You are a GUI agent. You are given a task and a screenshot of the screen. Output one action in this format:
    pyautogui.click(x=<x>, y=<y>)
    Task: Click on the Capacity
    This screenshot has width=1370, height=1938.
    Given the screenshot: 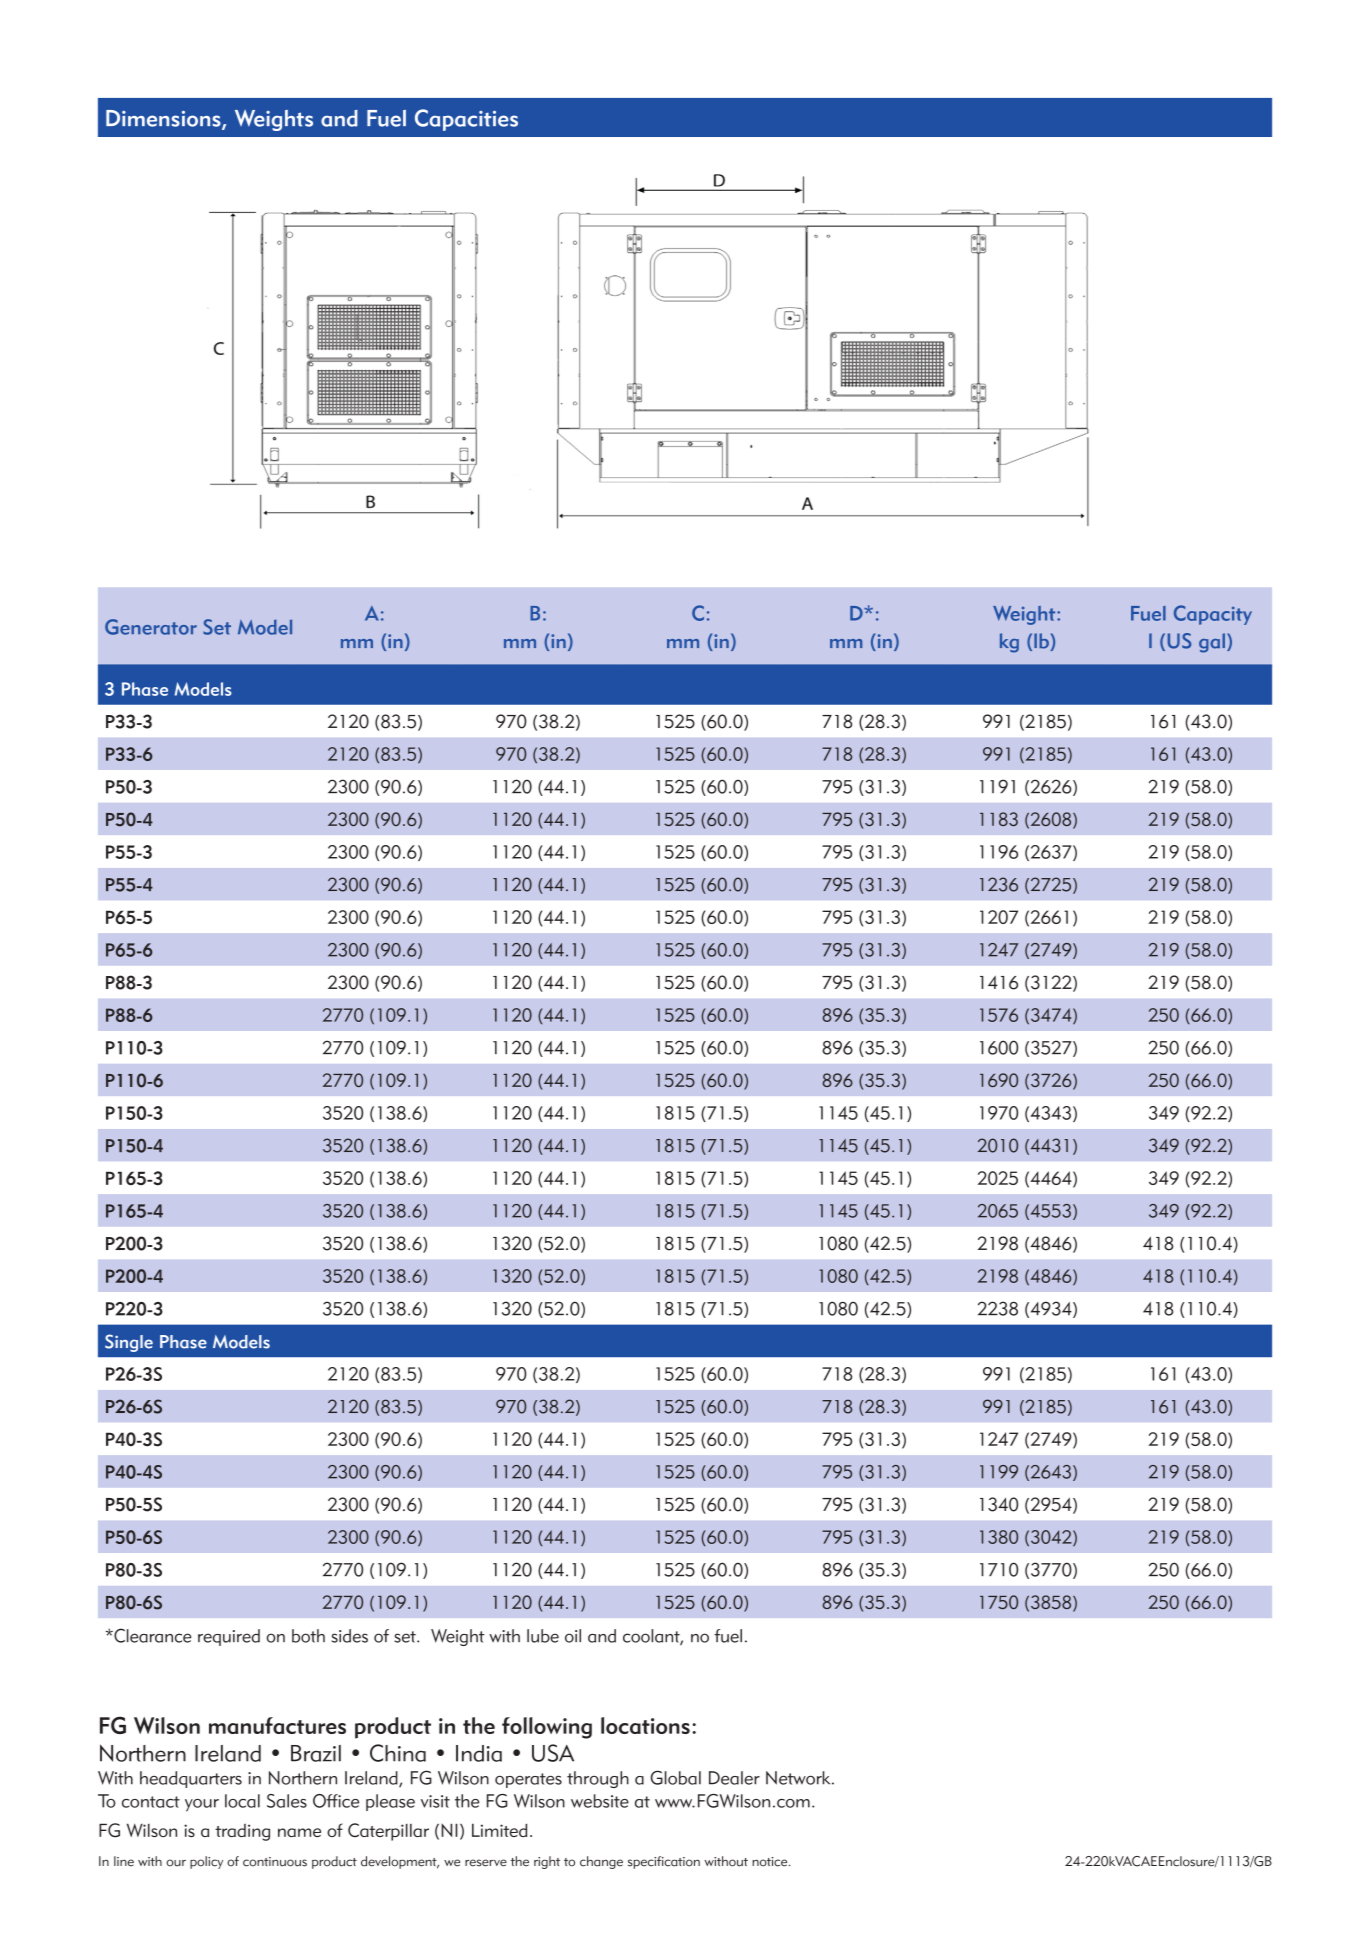 What is the action you would take?
    pyautogui.click(x=1213, y=615)
